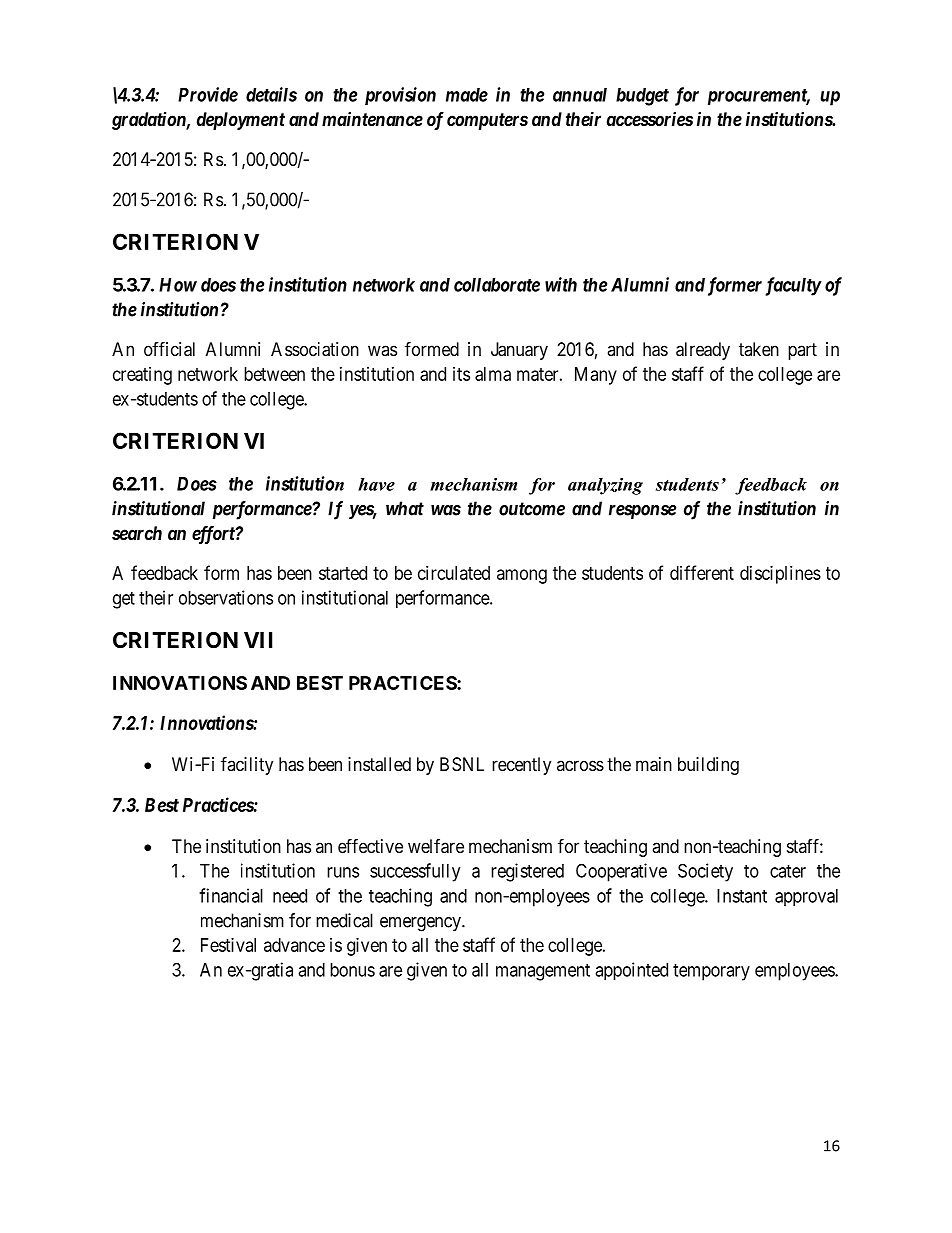 The width and height of the page is (952, 1233). What do you see at coordinates (711, 972) in the page?
I see `temporary` at bounding box center [711, 972].
